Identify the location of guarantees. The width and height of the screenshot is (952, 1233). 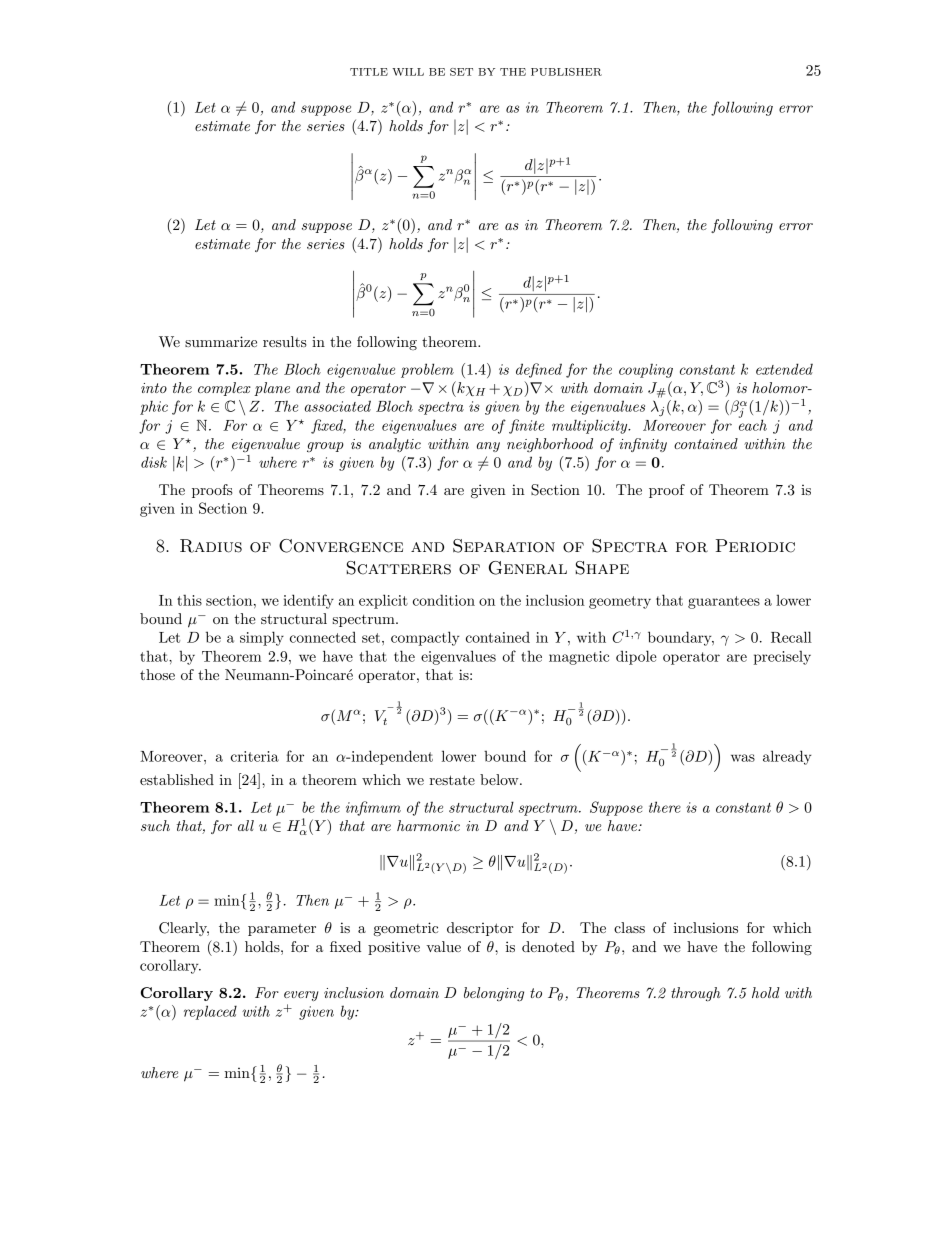
(724, 602).
